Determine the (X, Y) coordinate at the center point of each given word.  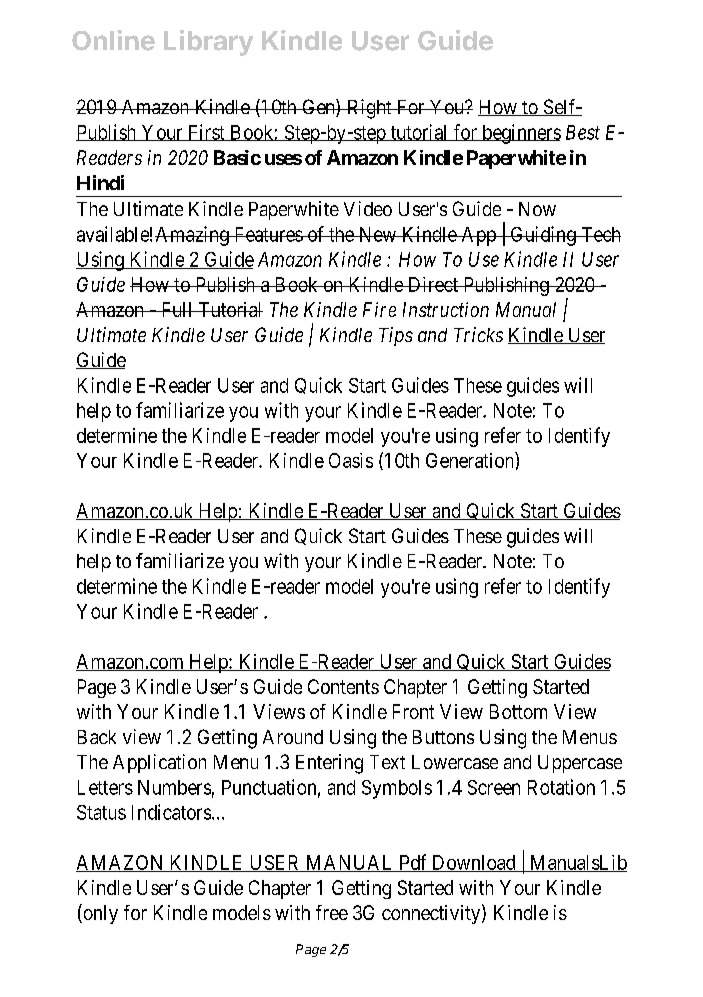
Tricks (478, 334)
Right (369, 109)
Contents (343, 686)
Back (97, 737)
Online (113, 40)
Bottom (518, 711)
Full (177, 309)
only (99, 914)
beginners (520, 134)
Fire (379, 309)
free (332, 912)
